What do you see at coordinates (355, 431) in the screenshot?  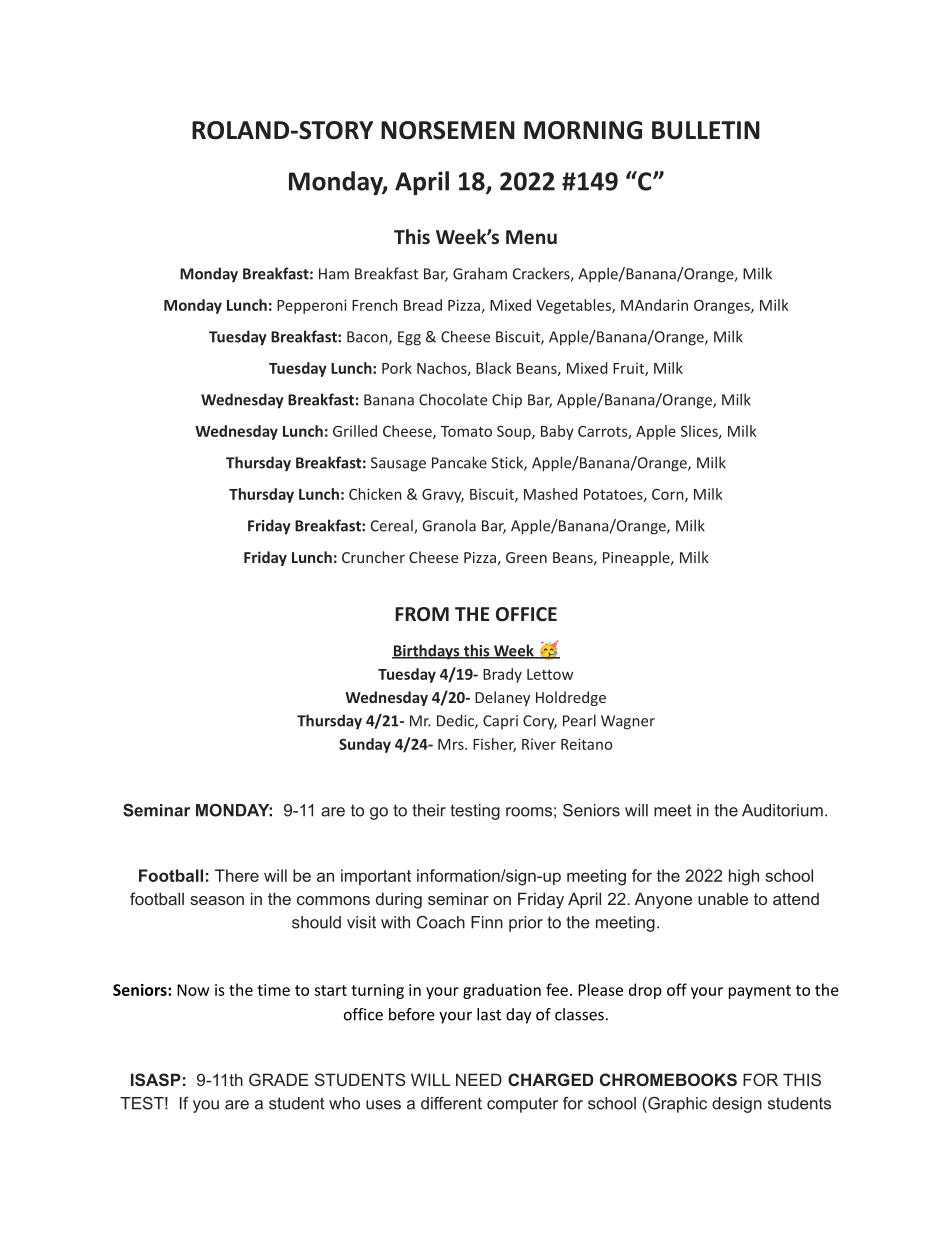 I see `Grilled` at bounding box center [355, 431].
